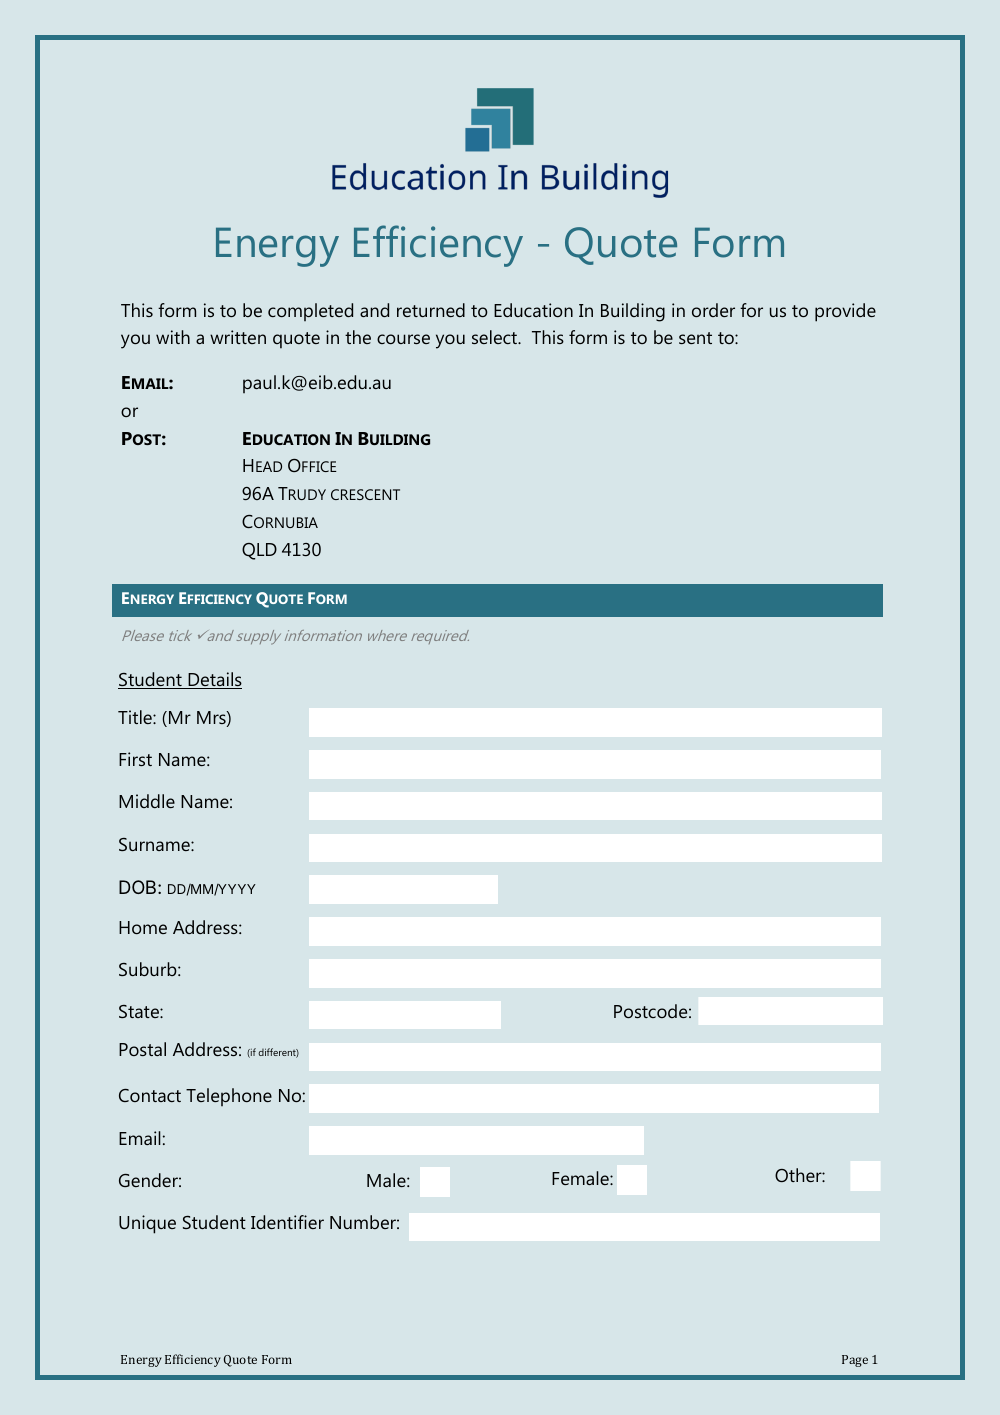 The height and width of the page is (1415, 1000). I want to click on Identifier, so click(287, 1222).
